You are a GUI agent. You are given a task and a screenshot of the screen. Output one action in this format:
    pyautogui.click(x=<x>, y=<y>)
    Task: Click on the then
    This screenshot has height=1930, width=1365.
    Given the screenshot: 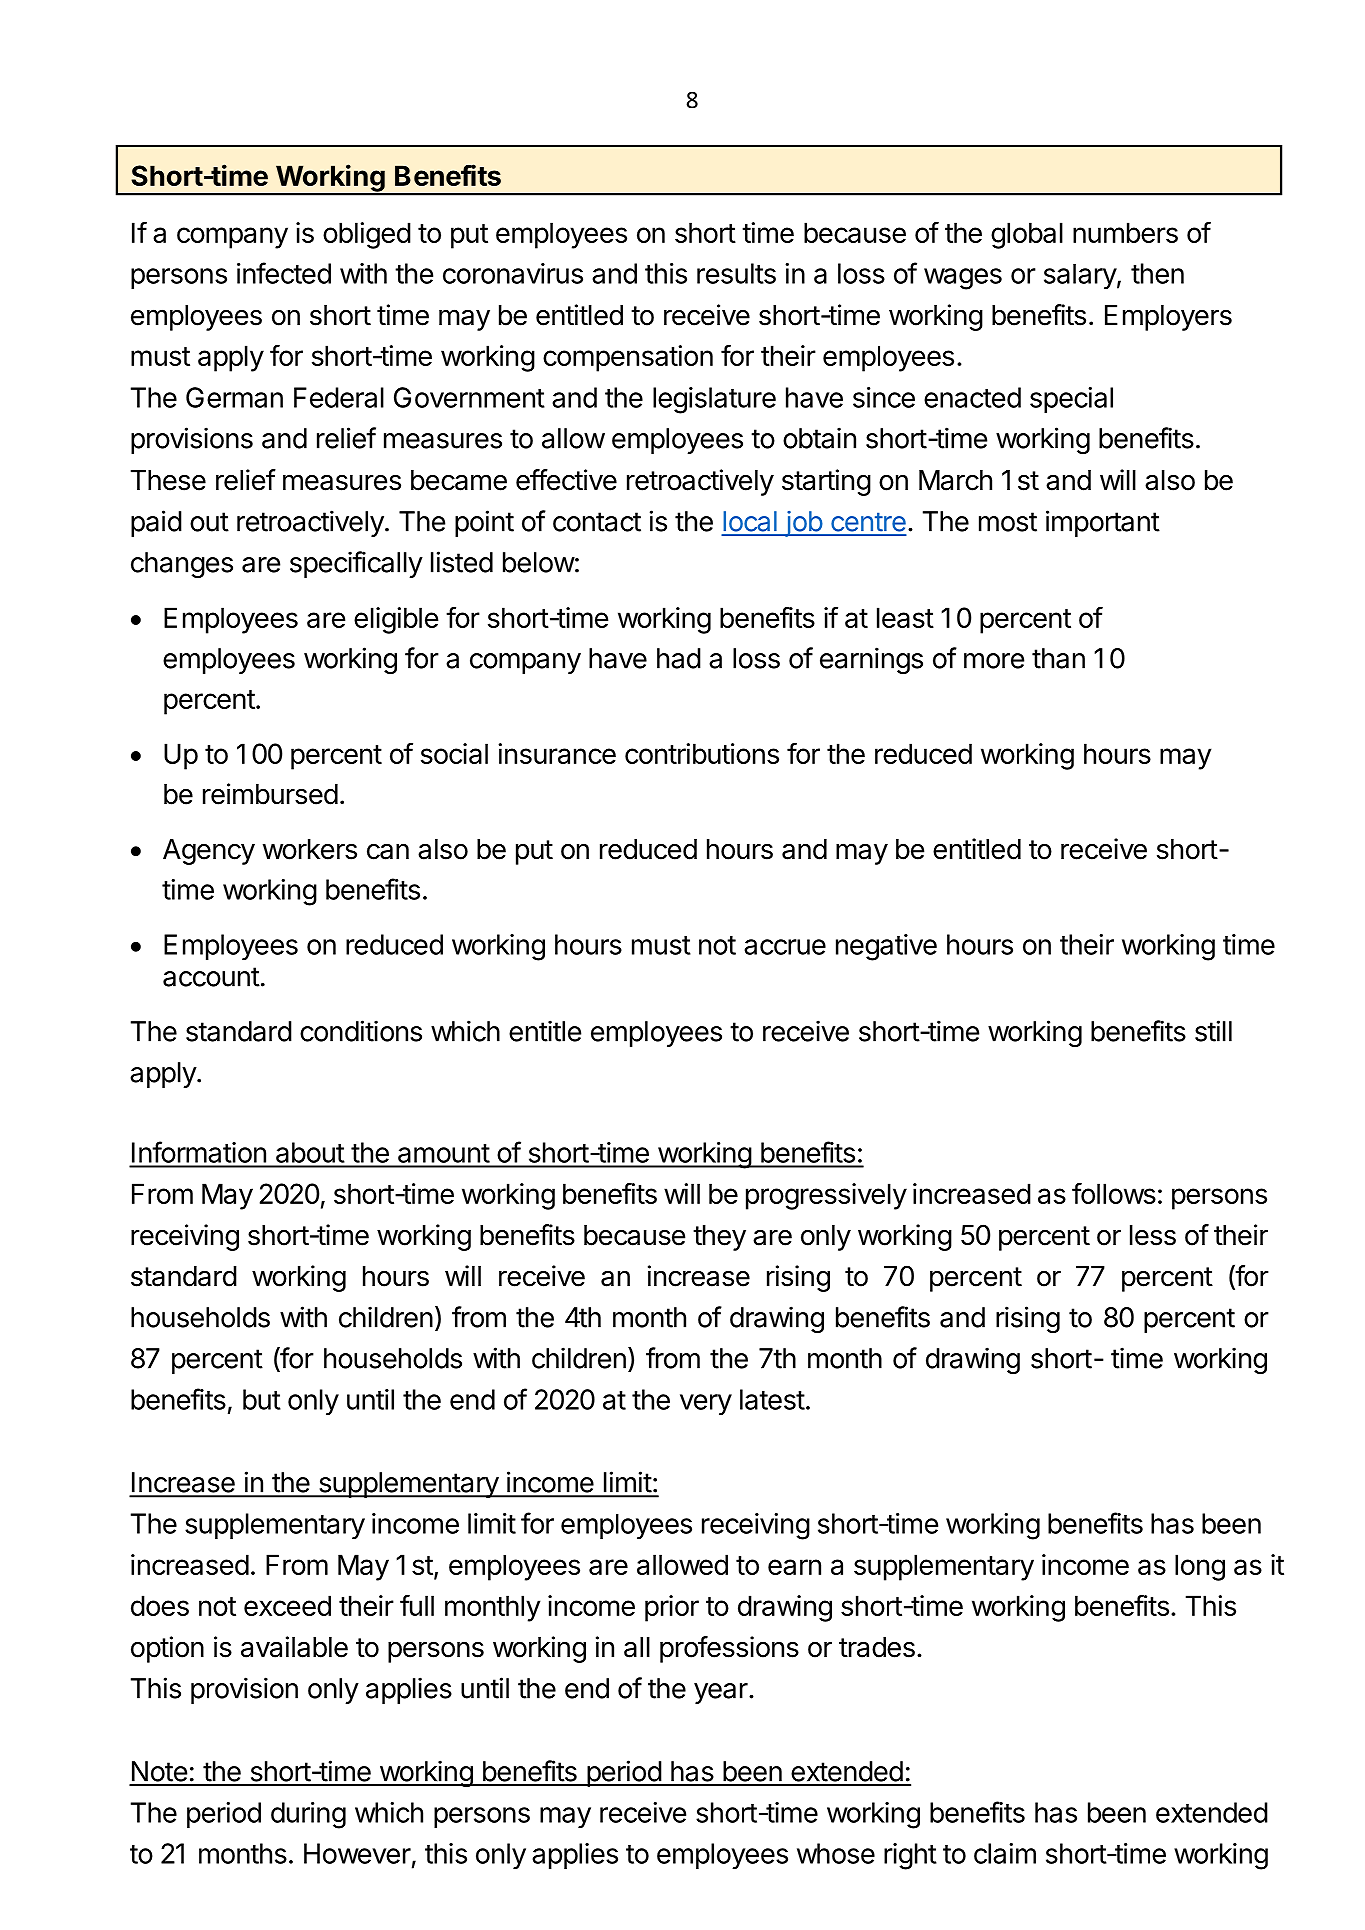 What is the action you would take?
    pyautogui.click(x=1157, y=273)
